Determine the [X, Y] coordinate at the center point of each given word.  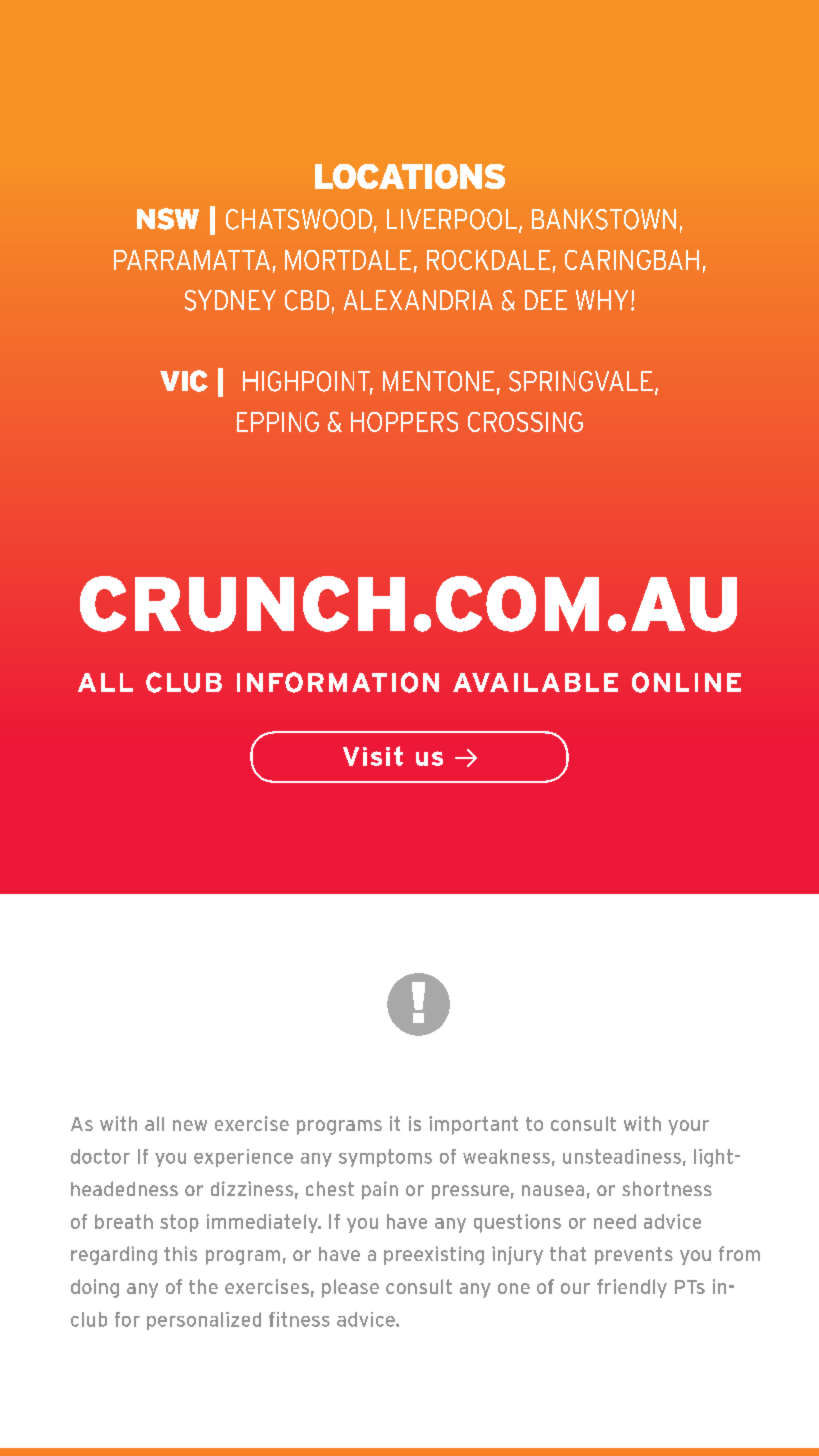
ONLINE [686, 682]
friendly [632, 1288]
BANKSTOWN [604, 219]
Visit [373, 756]
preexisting [434, 1255]
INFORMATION [338, 682]
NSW [168, 219]
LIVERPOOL [452, 219]
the [203, 1286]
